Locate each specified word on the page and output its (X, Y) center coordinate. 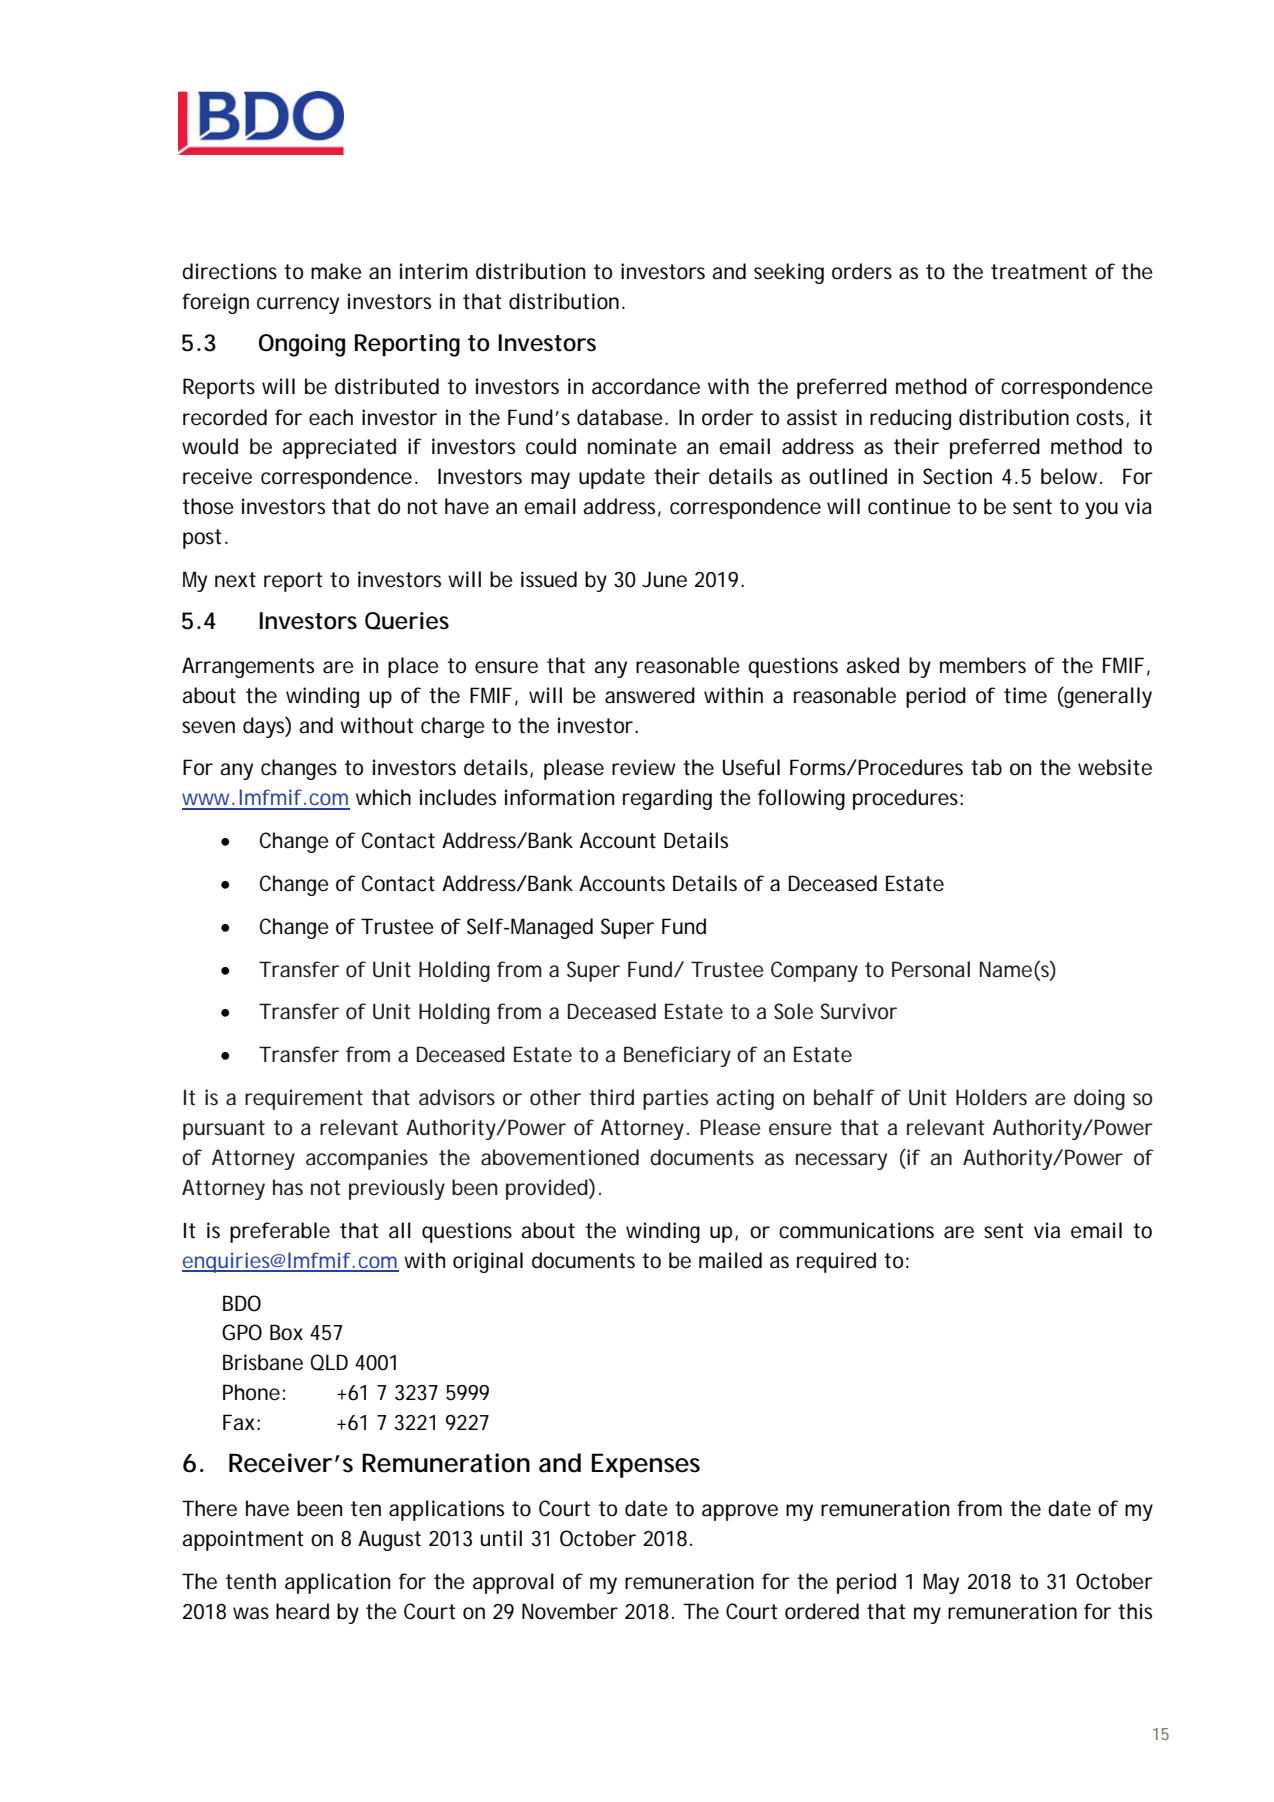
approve (740, 1512)
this (1135, 1611)
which (383, 797)
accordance (646, 386)
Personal (931, 969)
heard (302, 1611)
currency (298, 305)
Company (814, 971)
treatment (1039, 272)
